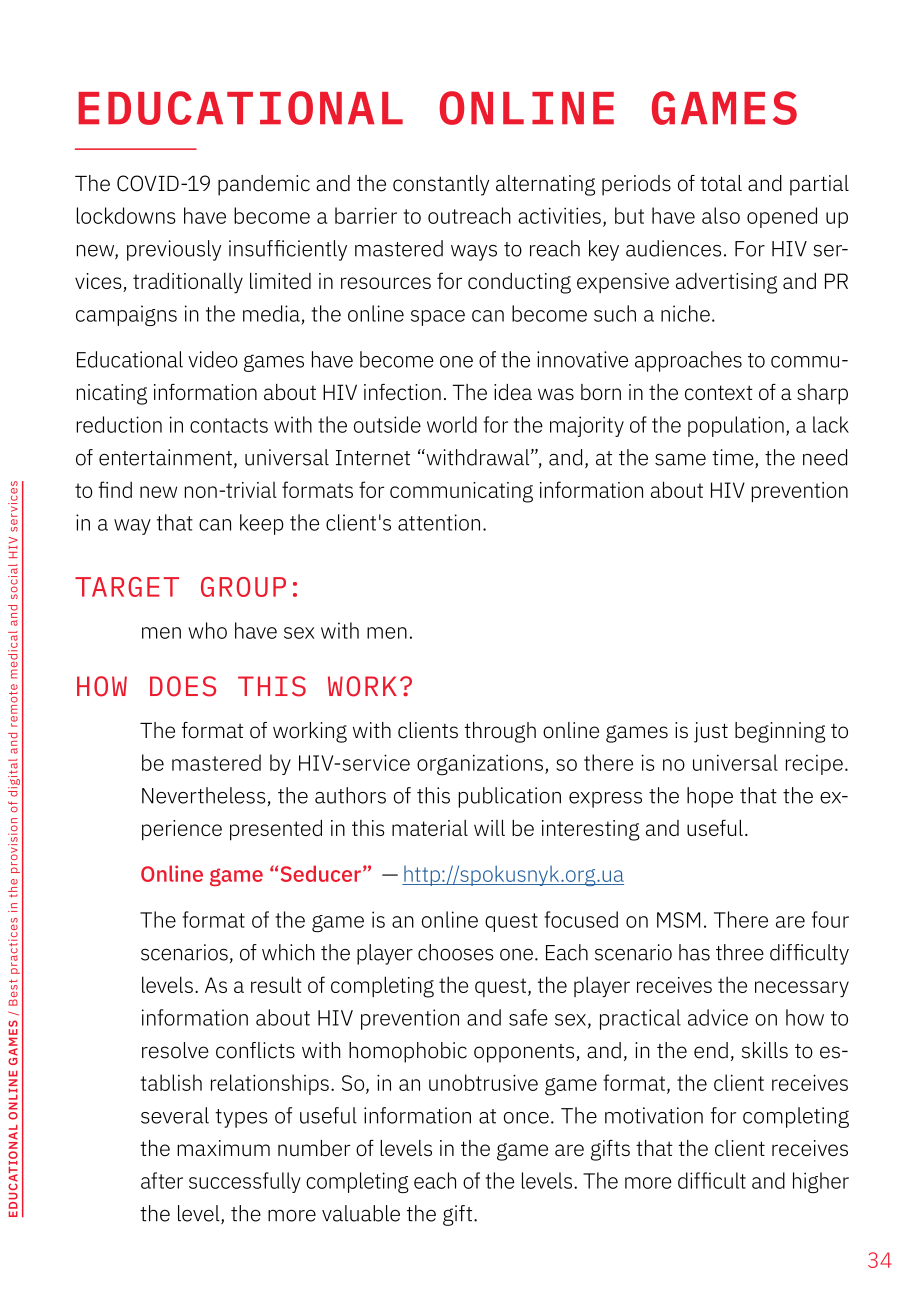 The image size is (924, 1308). What do you see at coordinates (526, 1118) in the screenshot?
I see `once` at bounding box center [526, 1118].
